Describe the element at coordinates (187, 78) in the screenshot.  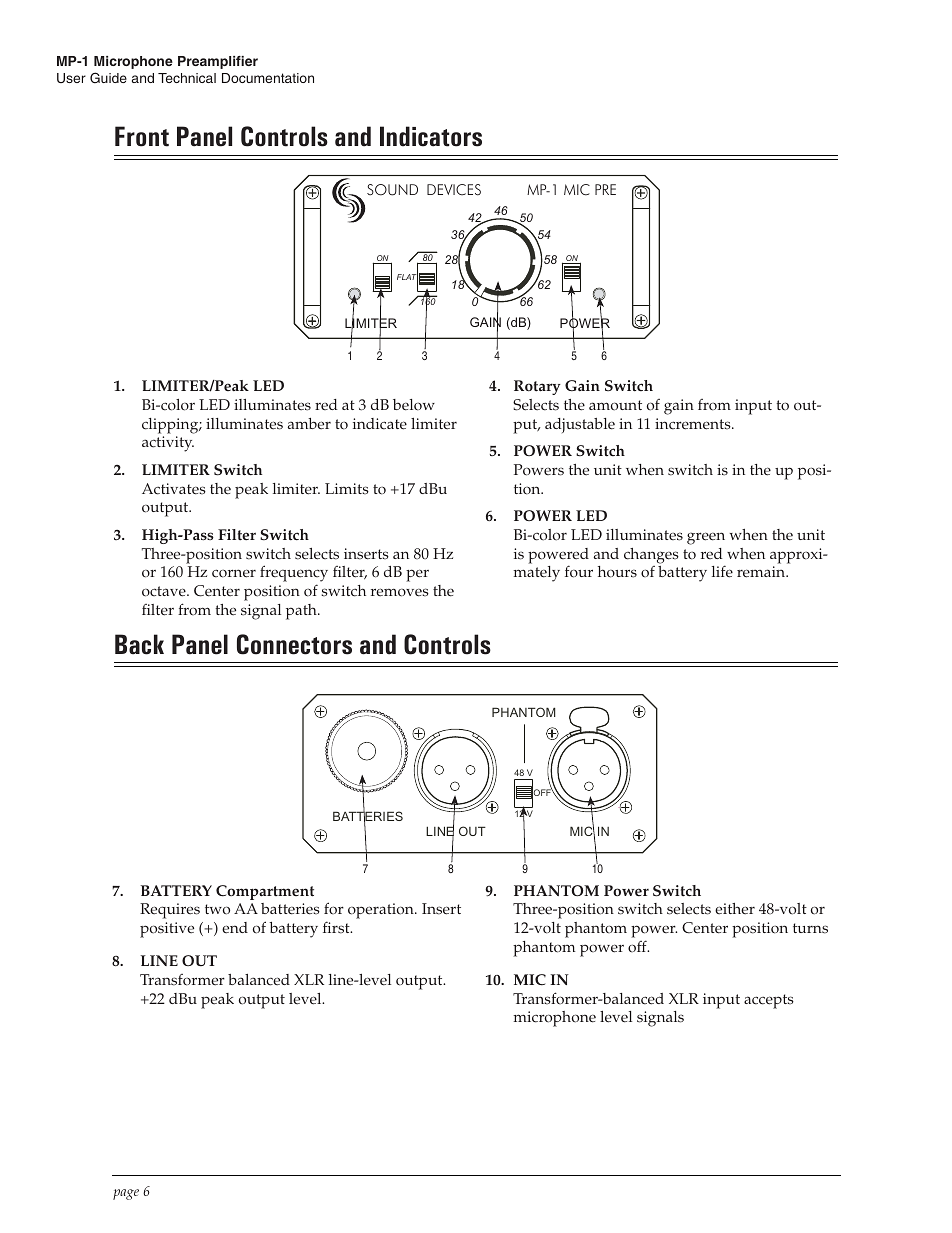
I see `Technical` at that location.
